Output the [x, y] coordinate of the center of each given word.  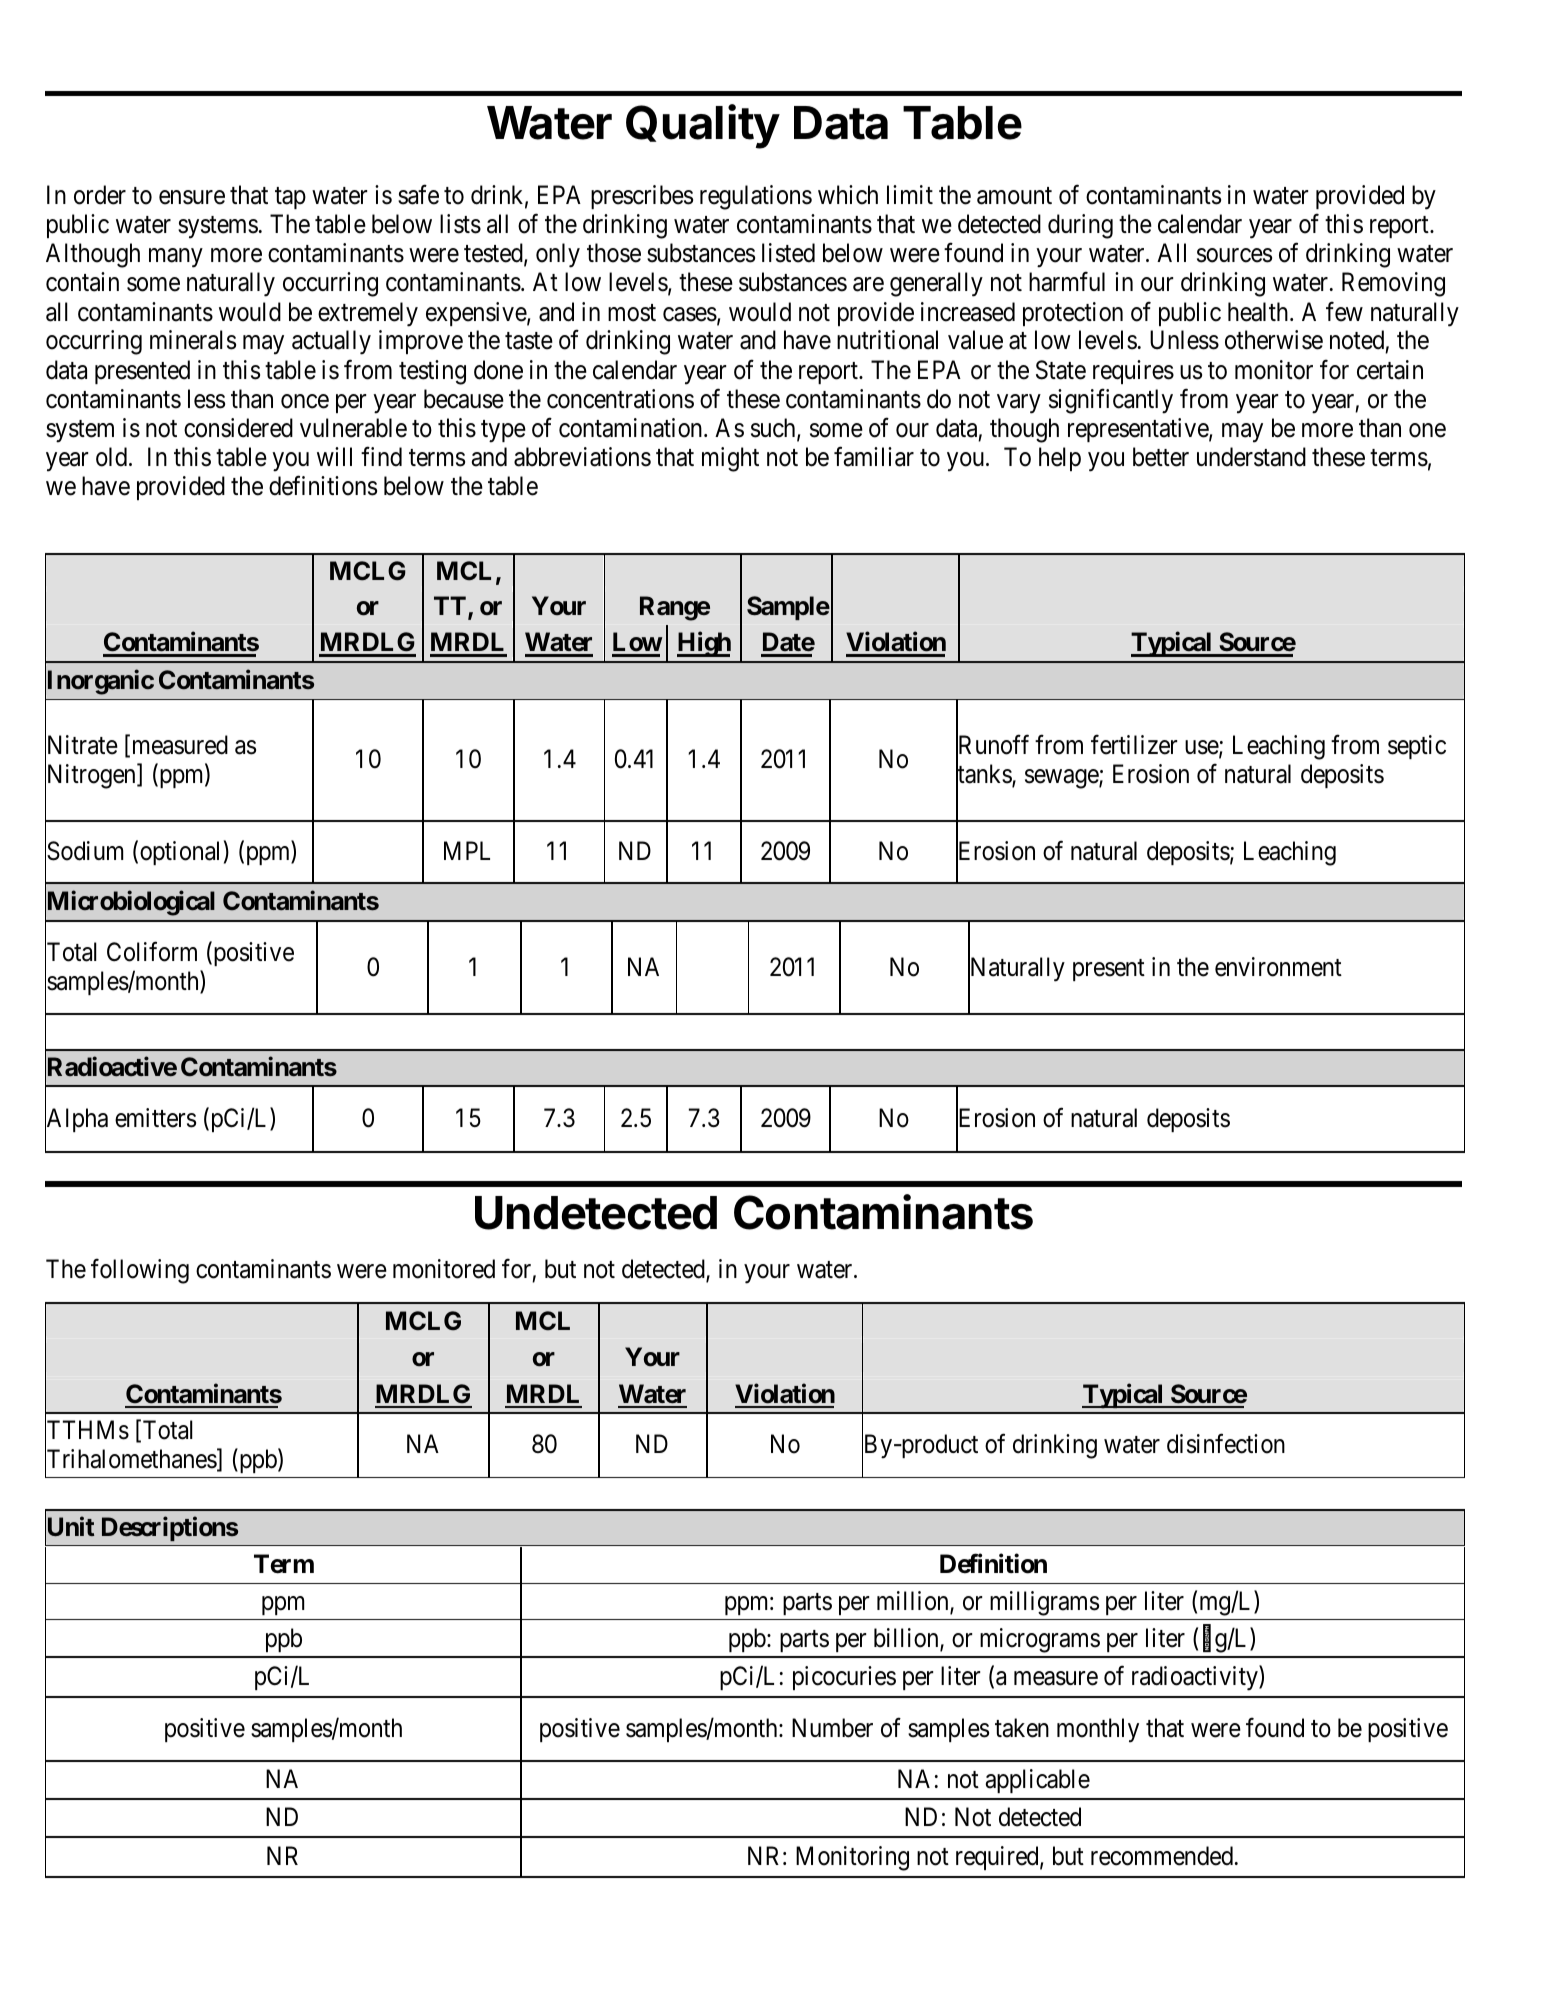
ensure [192, 198]
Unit [69, 1528]
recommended [1162, 1856]
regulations [756, 197]
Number [832, 1728]
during [1080, 226]
